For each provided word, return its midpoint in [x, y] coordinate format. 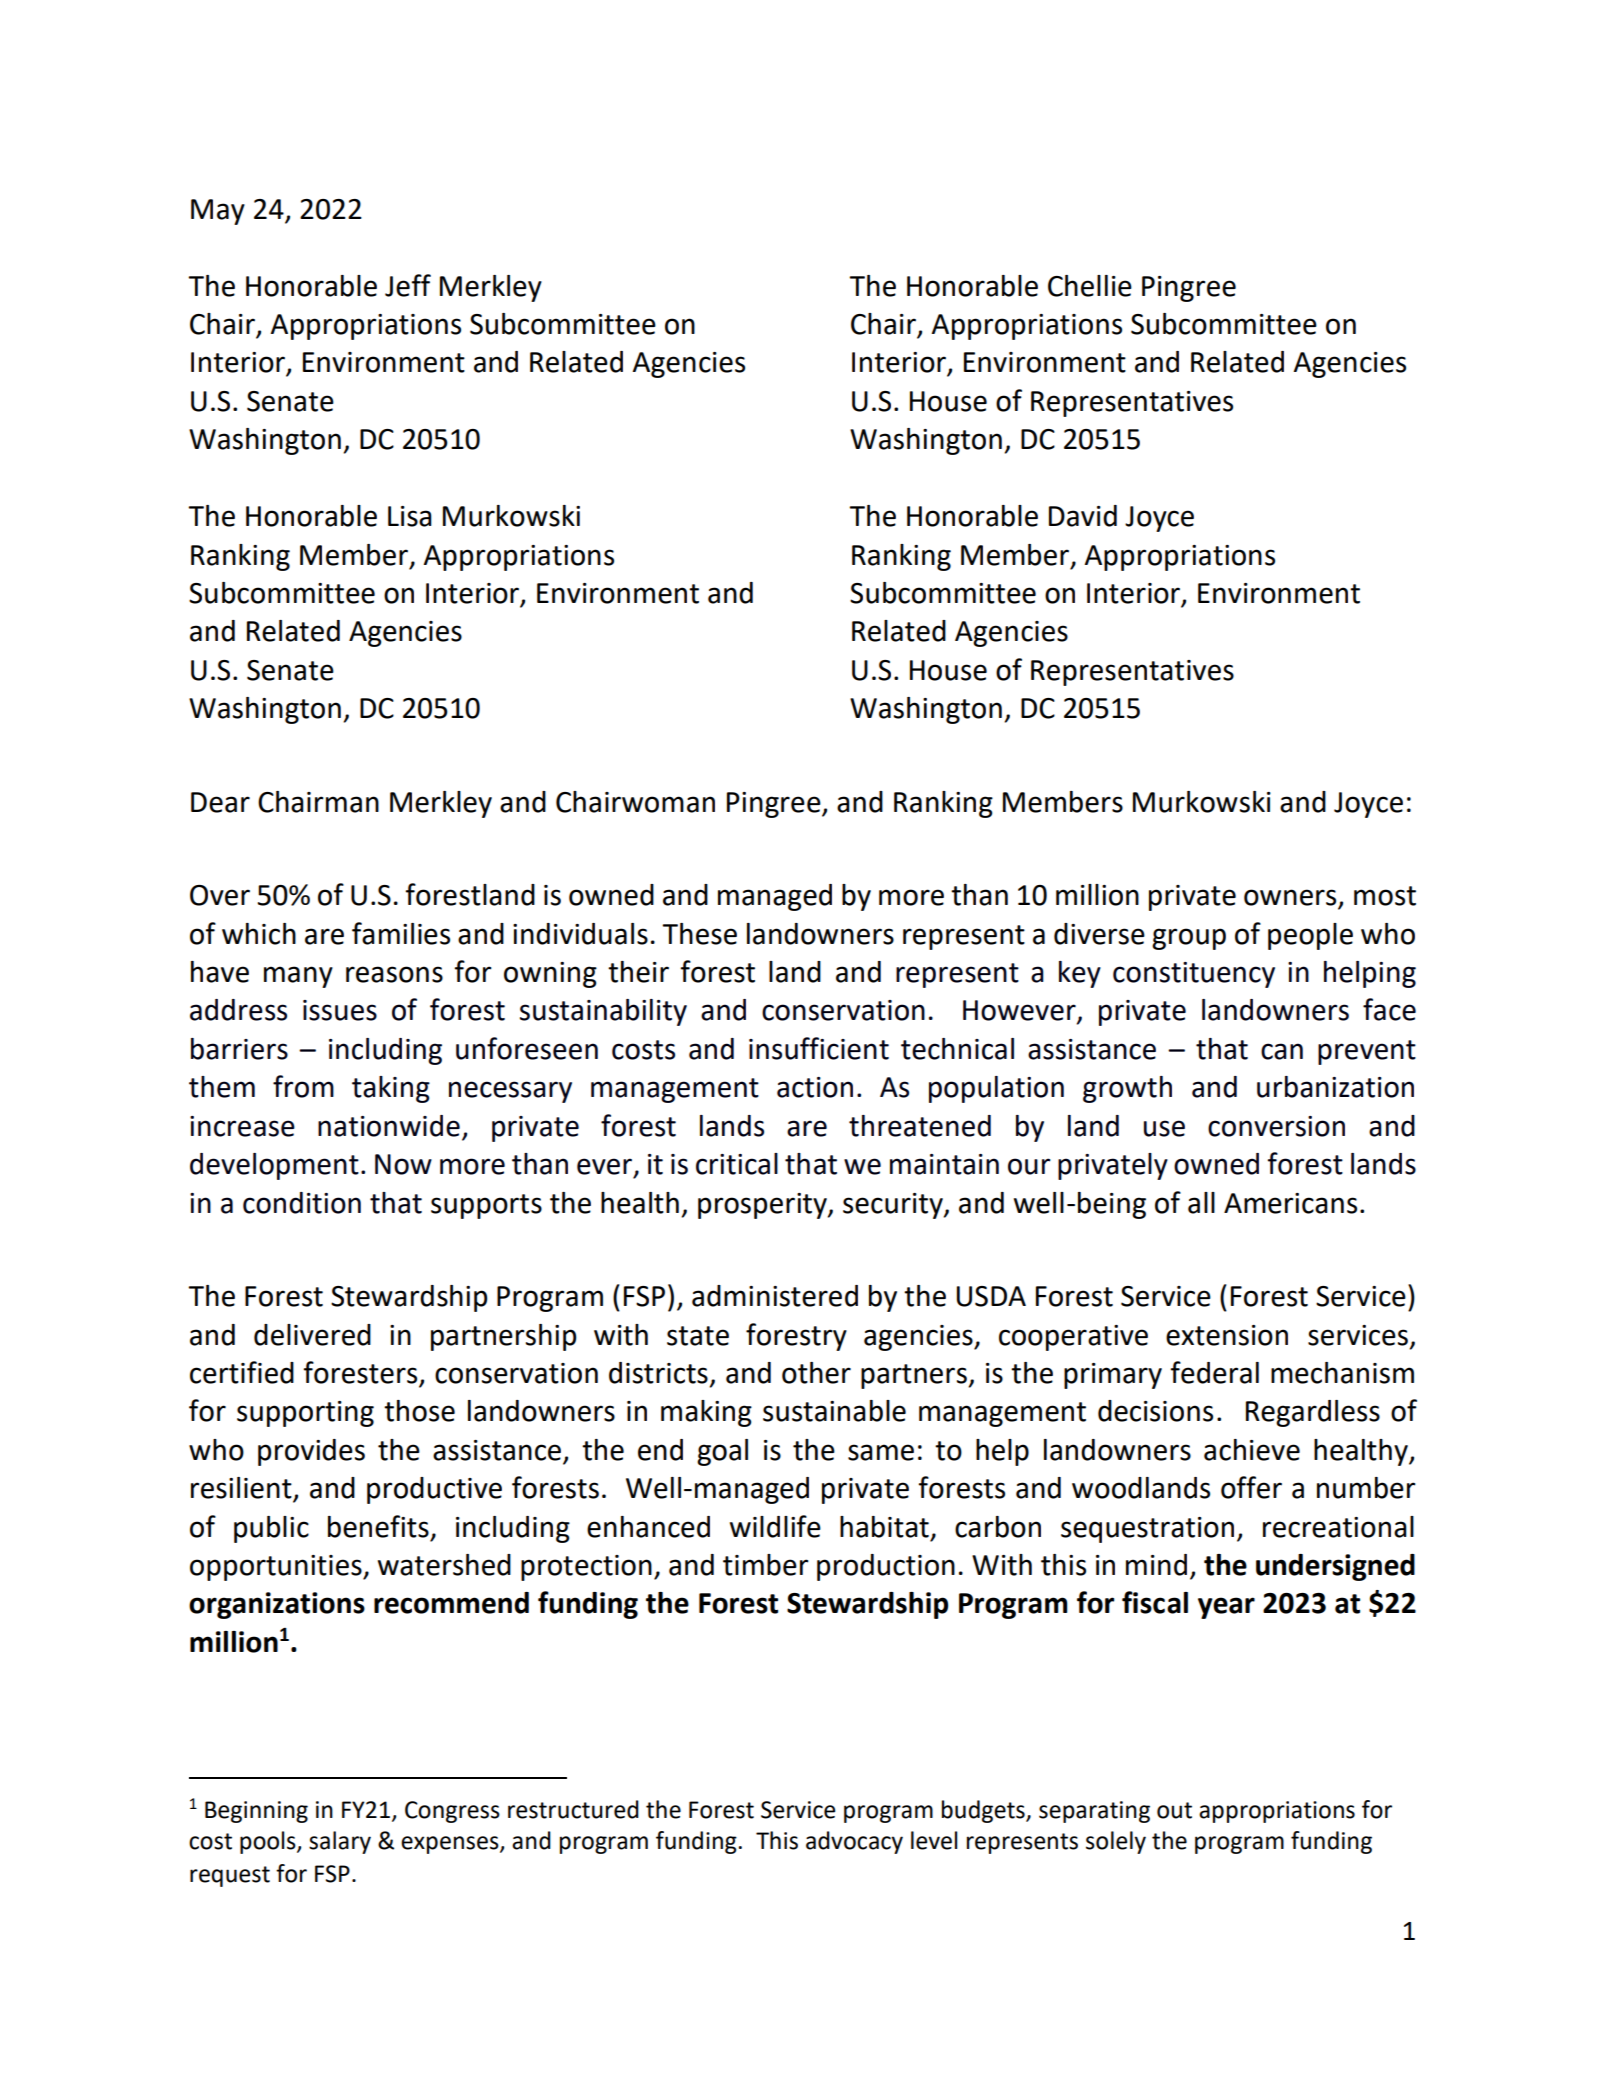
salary [340, 1842]
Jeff [408, 285]
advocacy [854, 1842]
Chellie [1090, 286]
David [1083, 516]
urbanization [1335, 1087]
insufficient [819, 1048]
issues [340, 1010]
